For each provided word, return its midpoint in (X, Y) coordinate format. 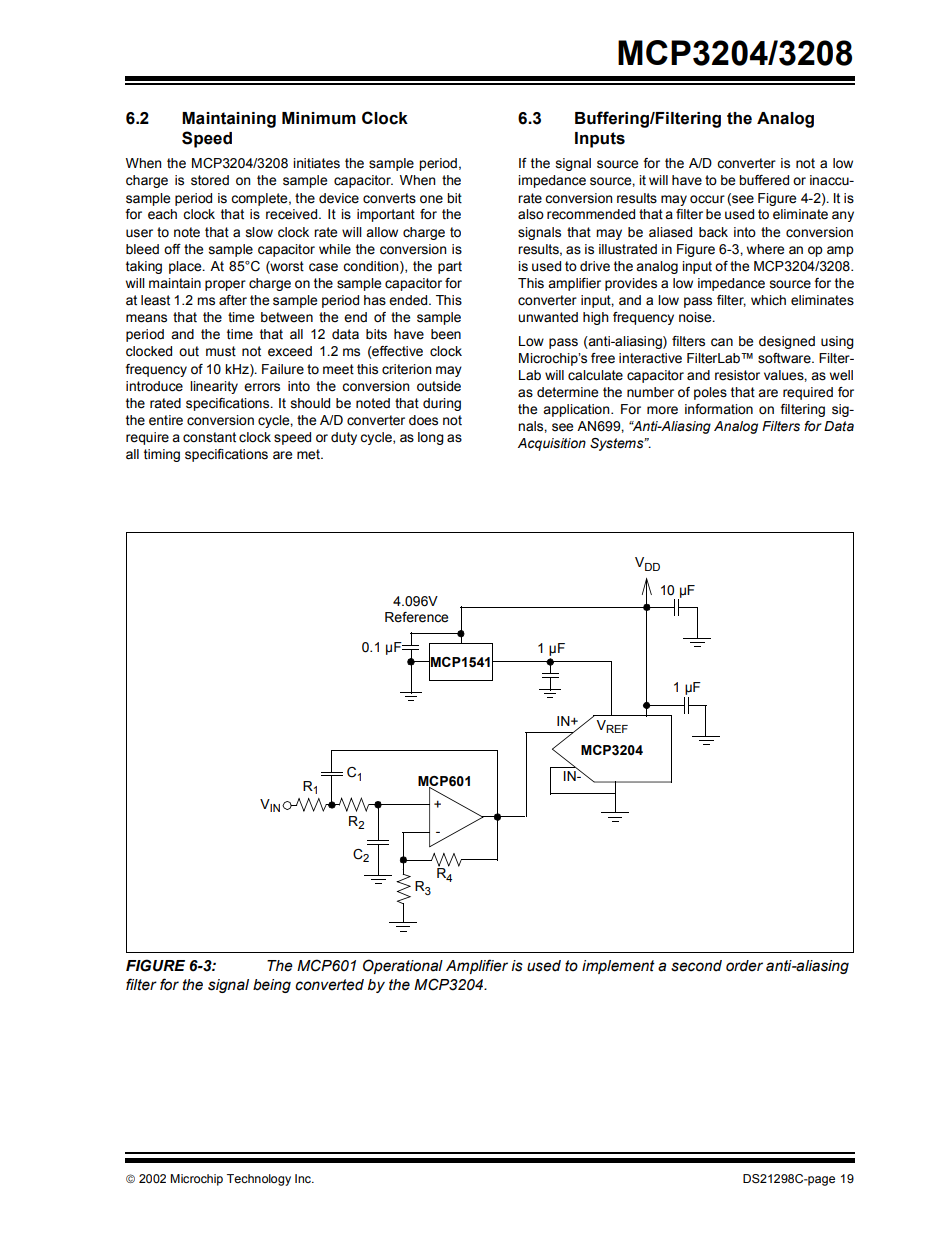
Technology (259, 1180)
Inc (304, 1178)
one (431, 199)
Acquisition (552, 444)
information (719, 409)
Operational (403, 966)
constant (209, 437)
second (696, 966)
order (744, 966)
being (272, 986)
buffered (764, 180)
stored (210, 180)
